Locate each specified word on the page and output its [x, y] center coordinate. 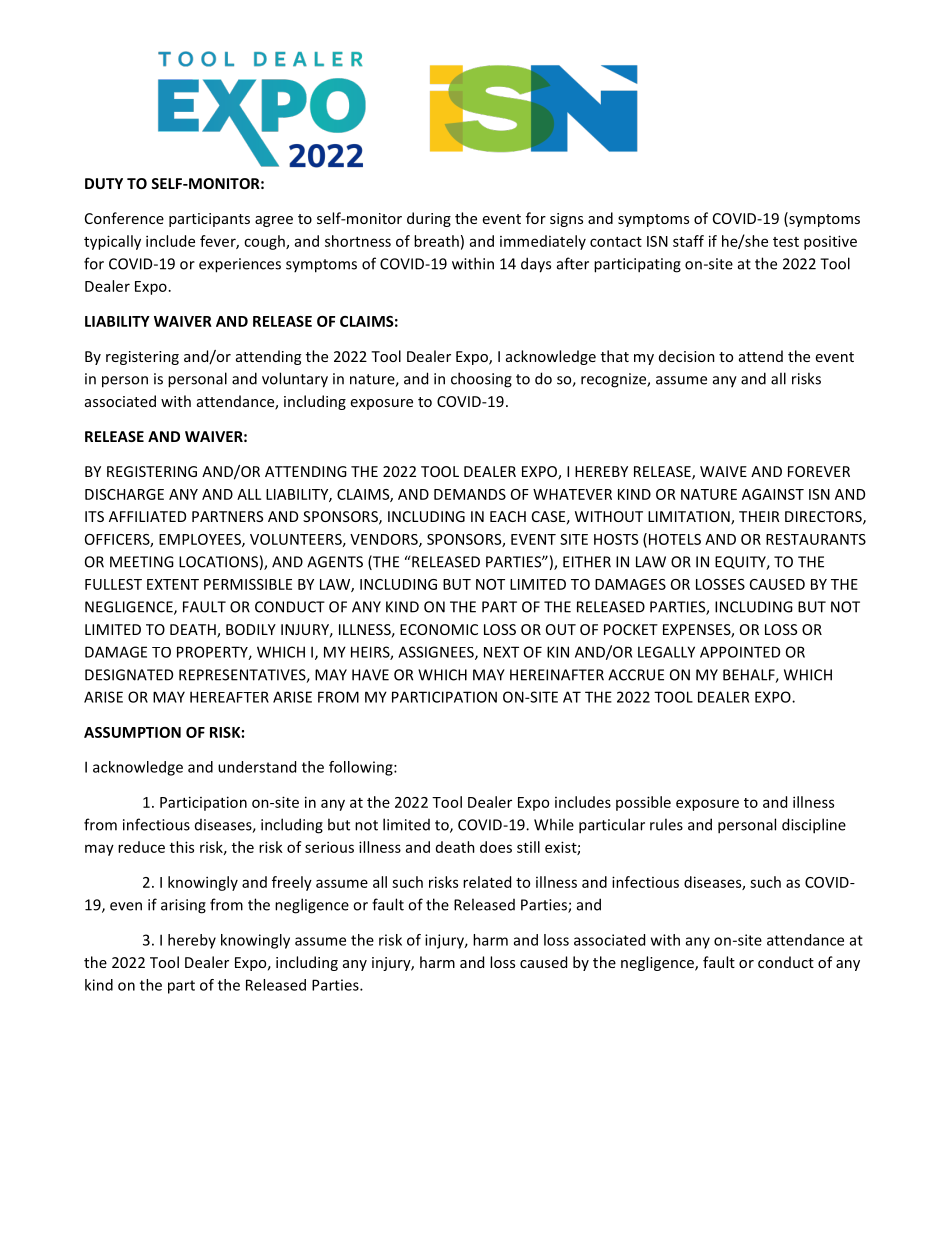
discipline [814, 826]
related [487, 882]
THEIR [759, 516]
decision [687, 356]
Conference [124, 218]
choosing [481, 380]
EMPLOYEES [201, 540]
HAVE [370, 675]
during [429, 219]
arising [183, 906]
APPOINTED [740, 652]
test [786, 242]
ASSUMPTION [132, 732]
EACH [508, 516]
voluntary [295, 380]
